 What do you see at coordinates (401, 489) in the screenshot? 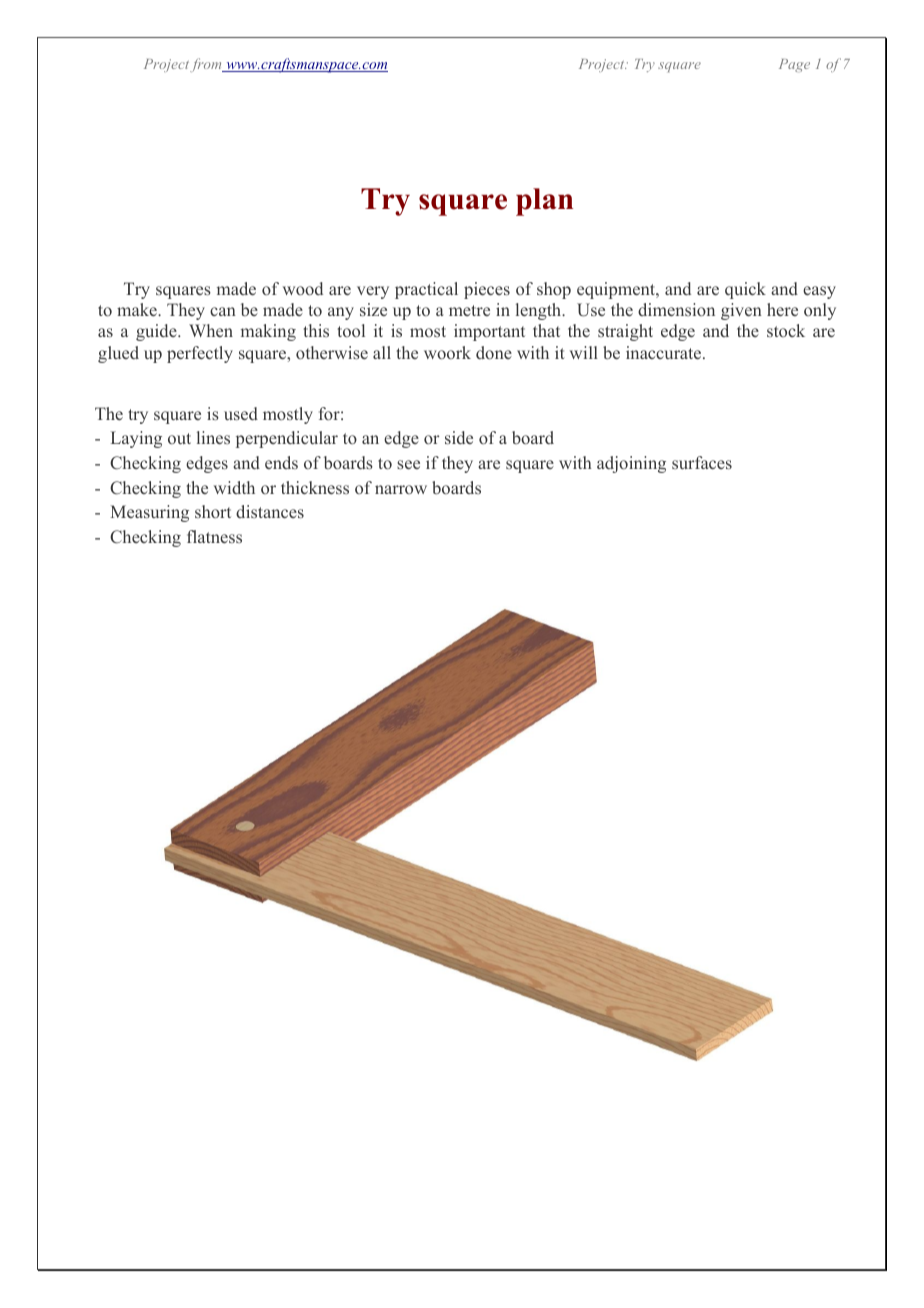
I see `narrow` at bounding box center [401, 489].
